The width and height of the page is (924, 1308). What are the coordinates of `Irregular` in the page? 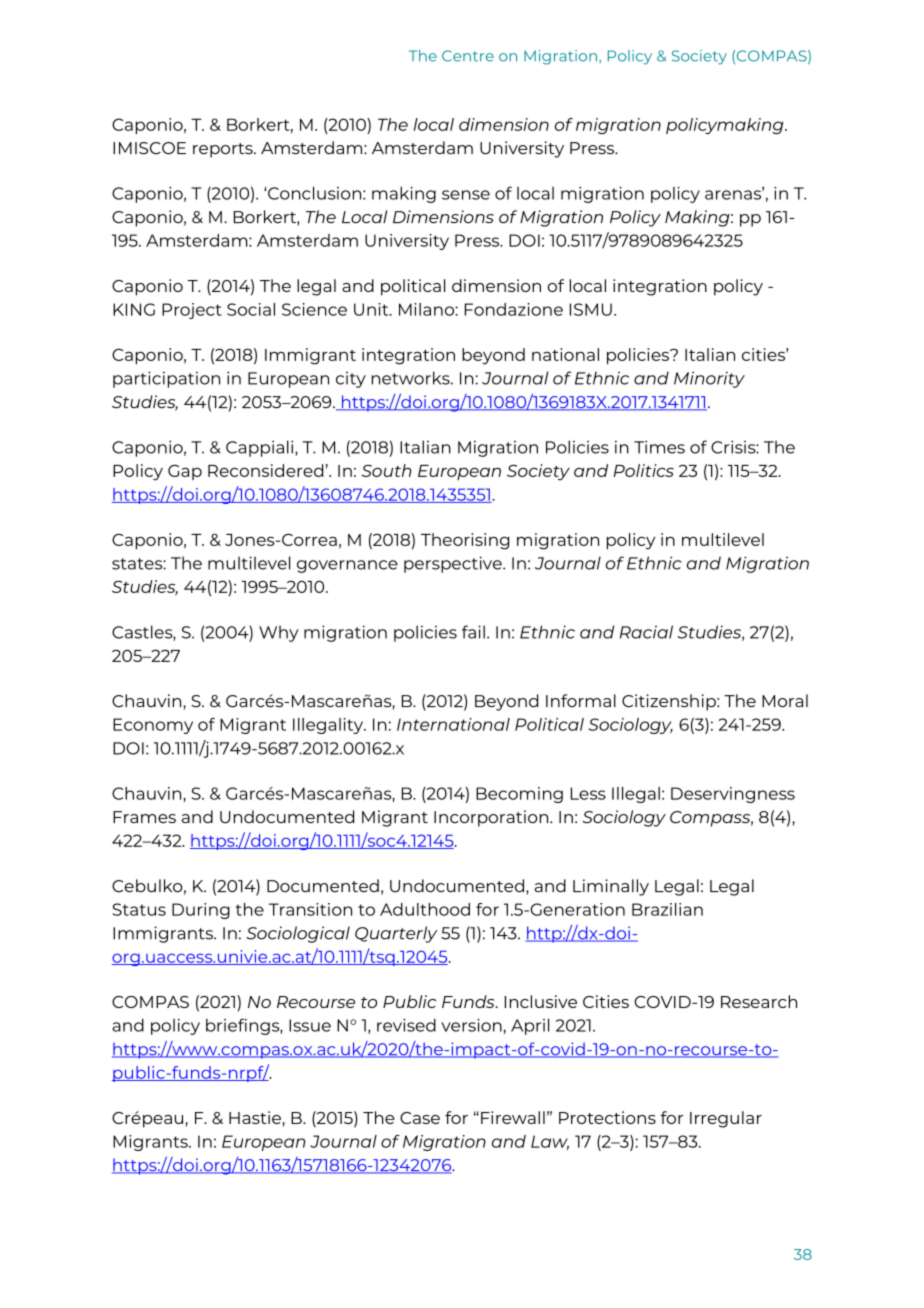 It's located at (726, 1119).
